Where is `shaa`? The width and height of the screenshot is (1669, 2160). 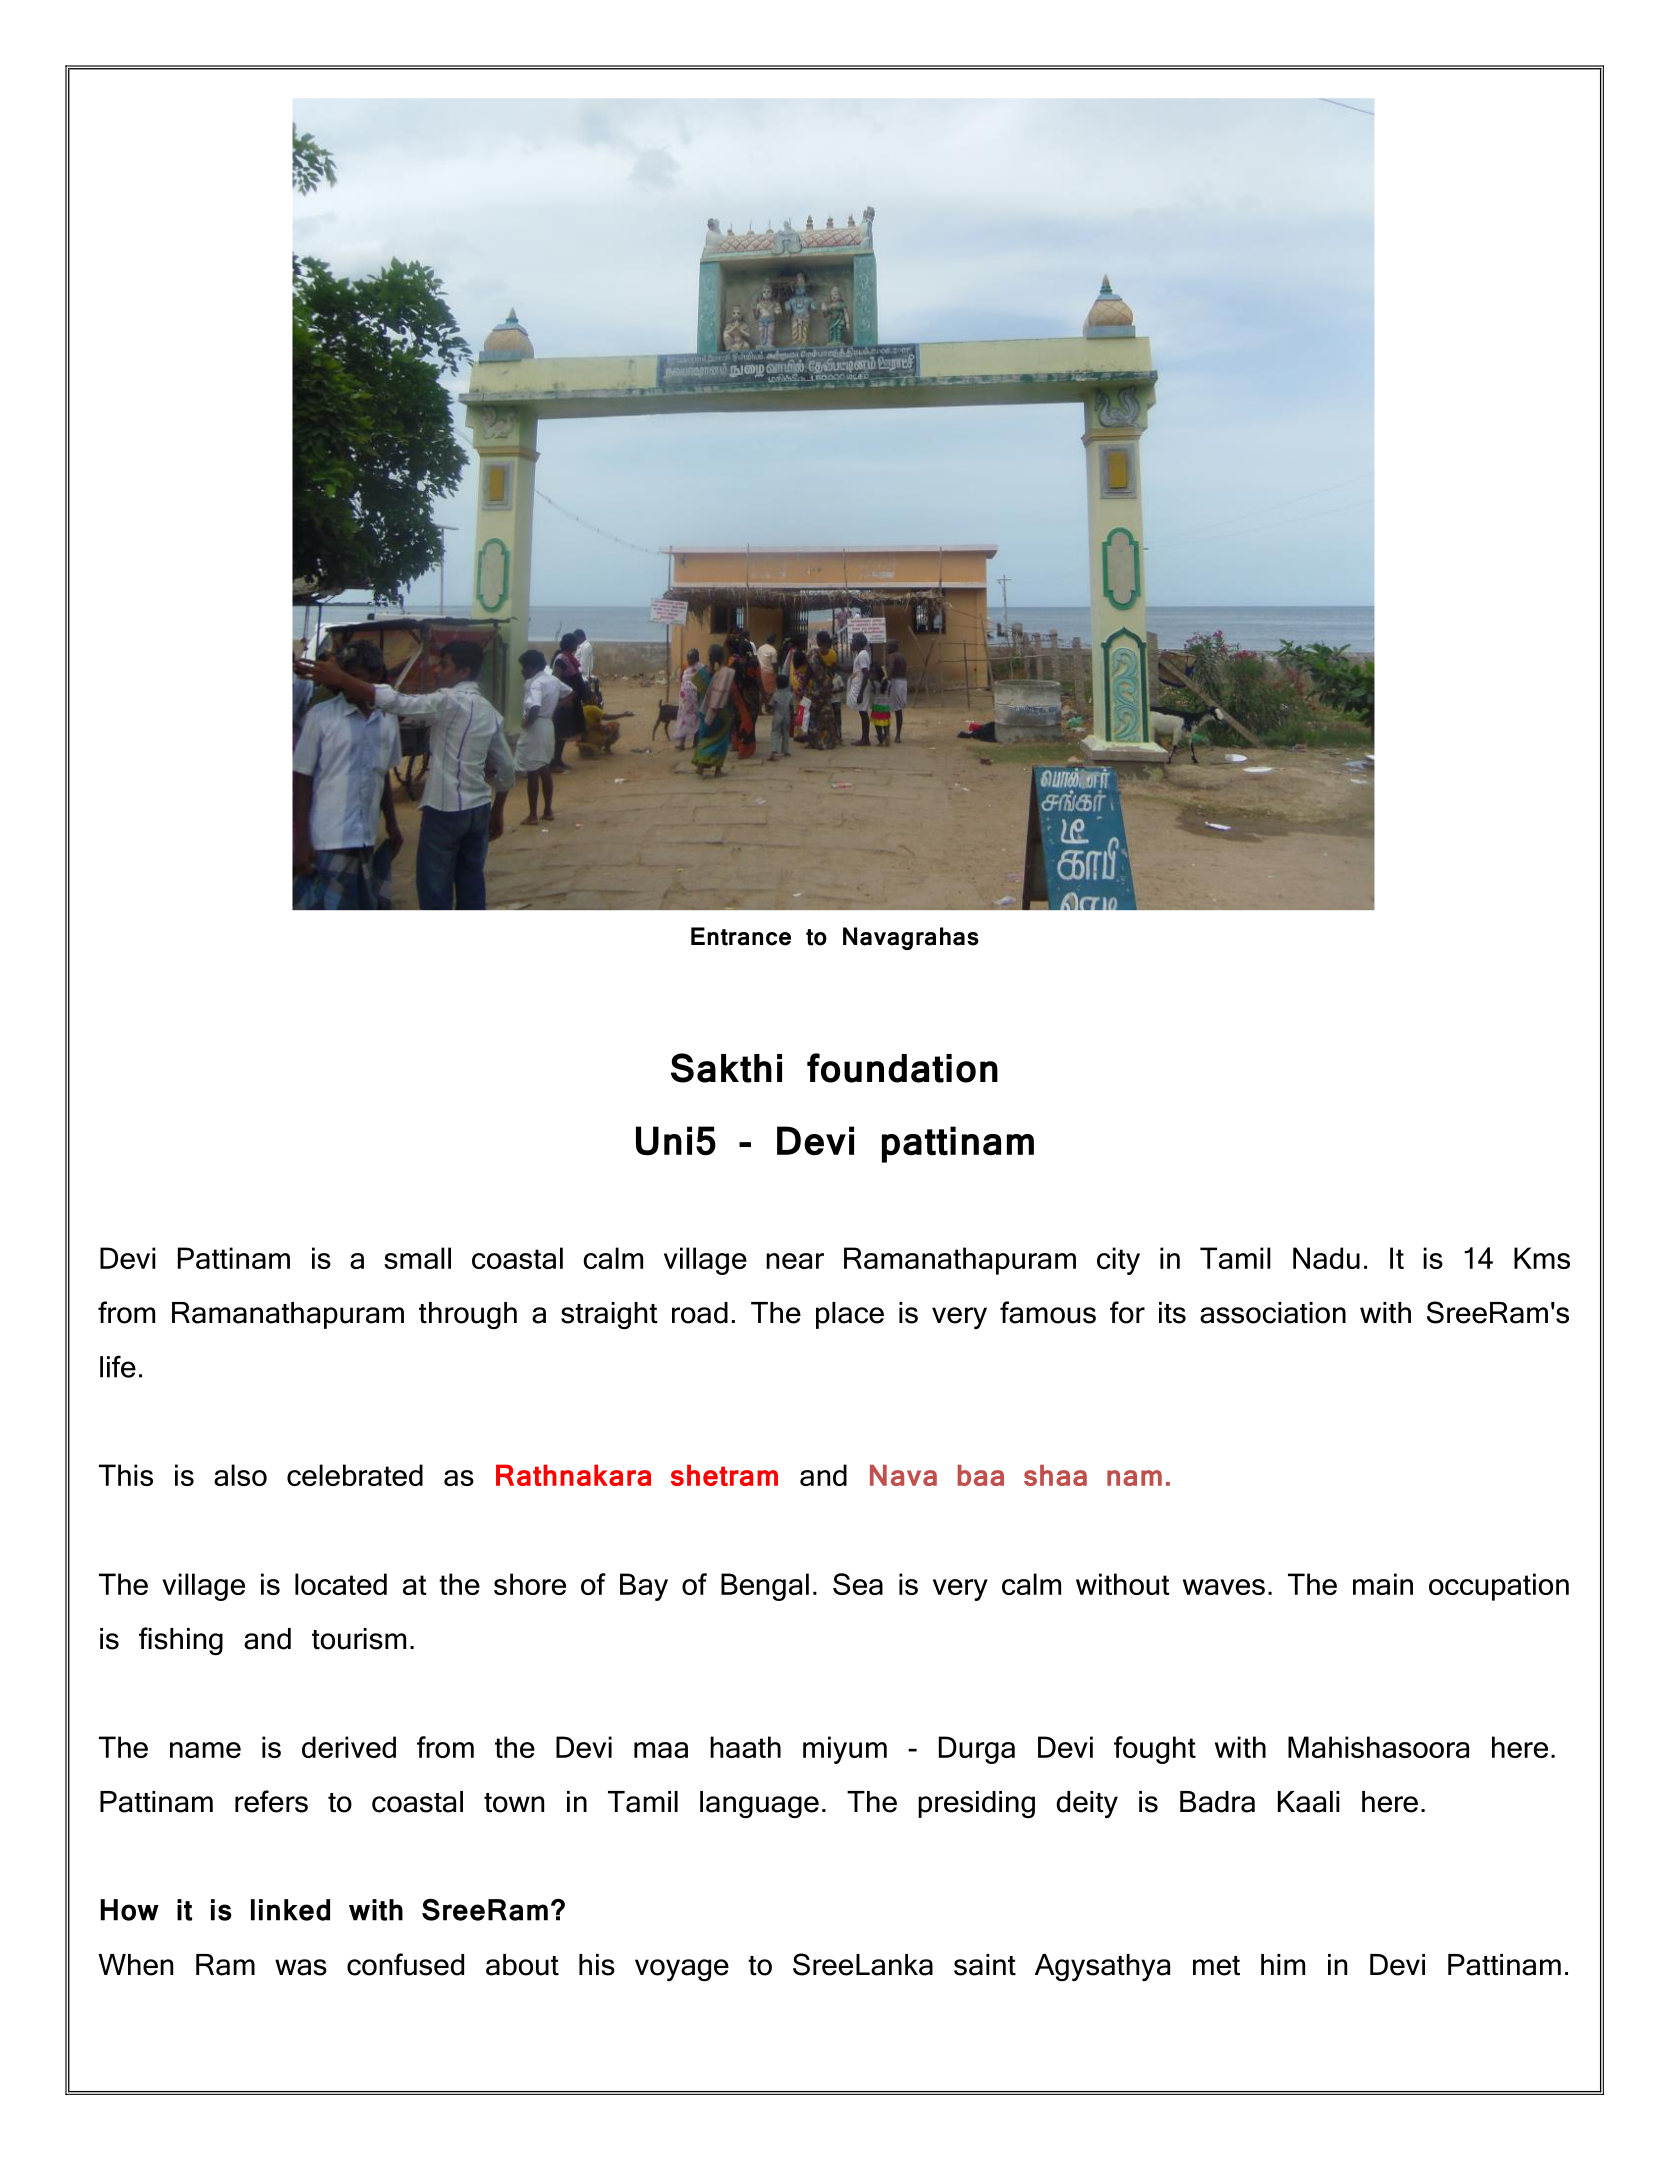 shaa is located at coordinates (1055, 1475).
